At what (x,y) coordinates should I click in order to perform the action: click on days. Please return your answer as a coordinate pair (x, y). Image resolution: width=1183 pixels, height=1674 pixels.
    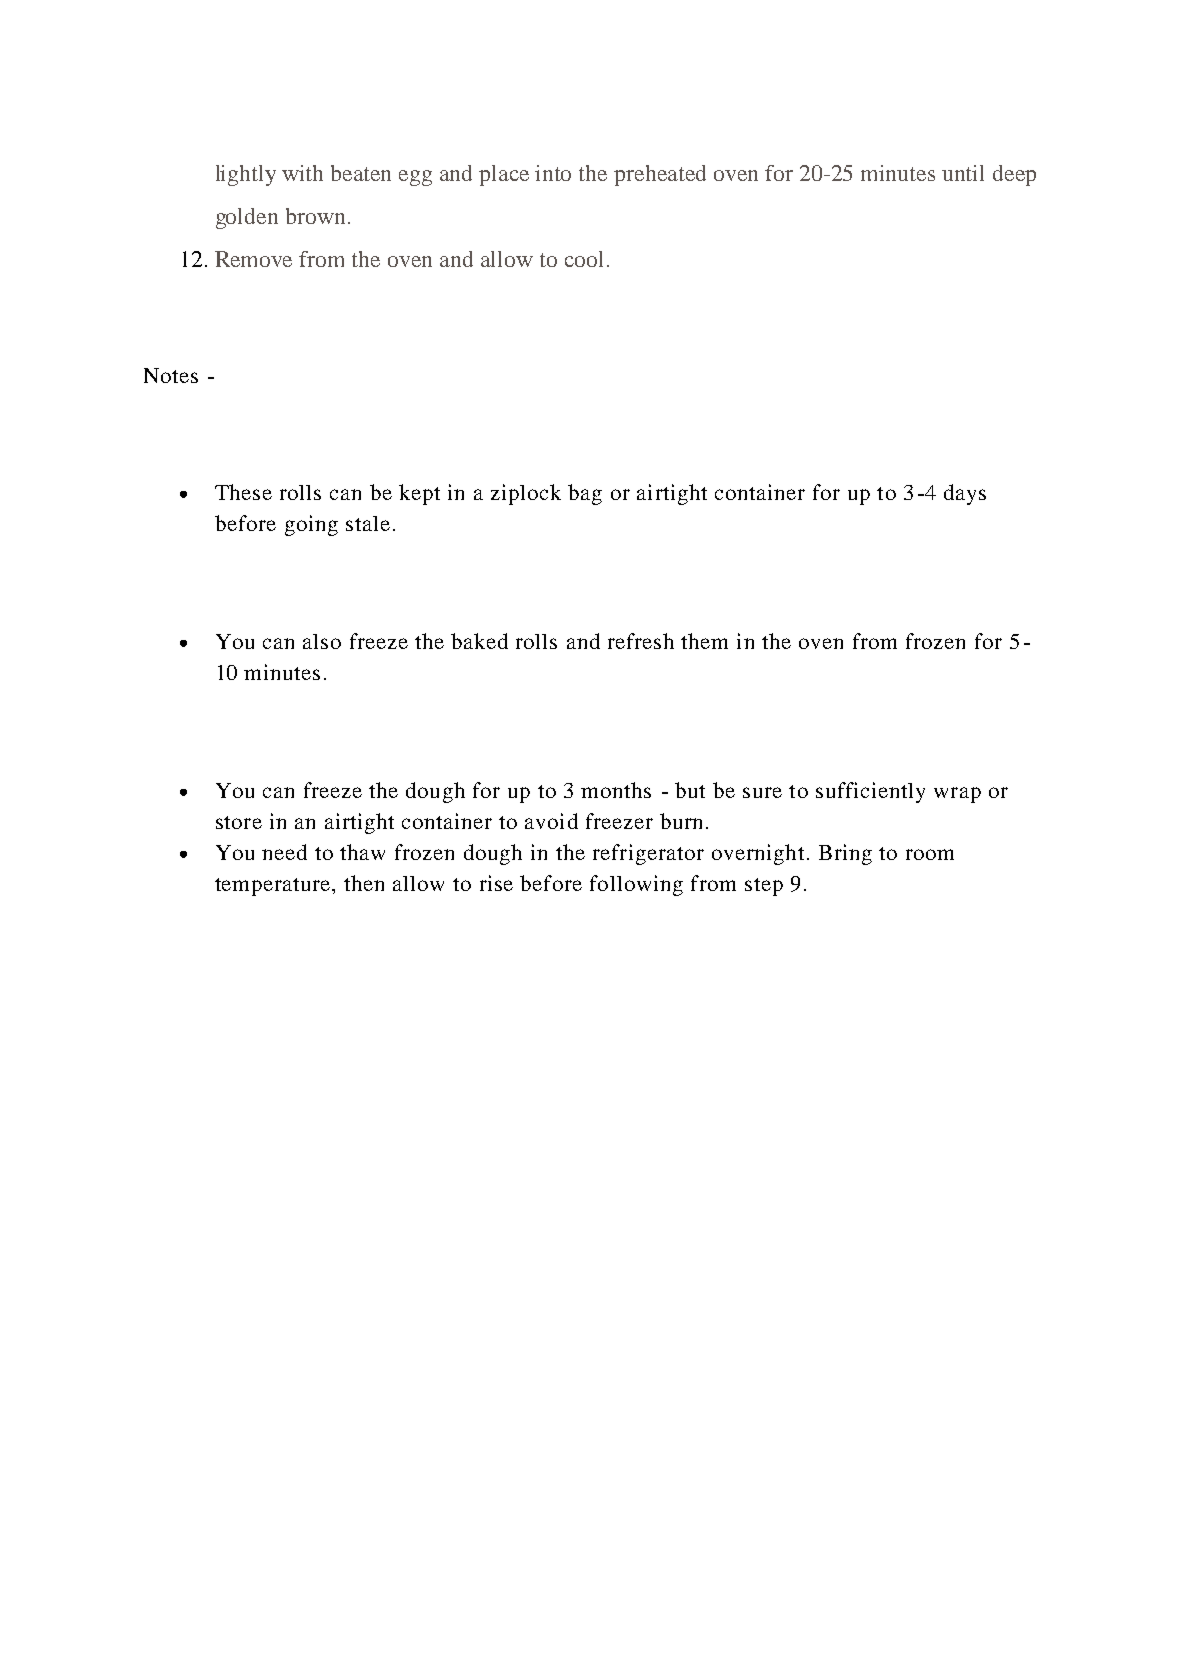
    Looking at the image, I should click on (965, 494).
